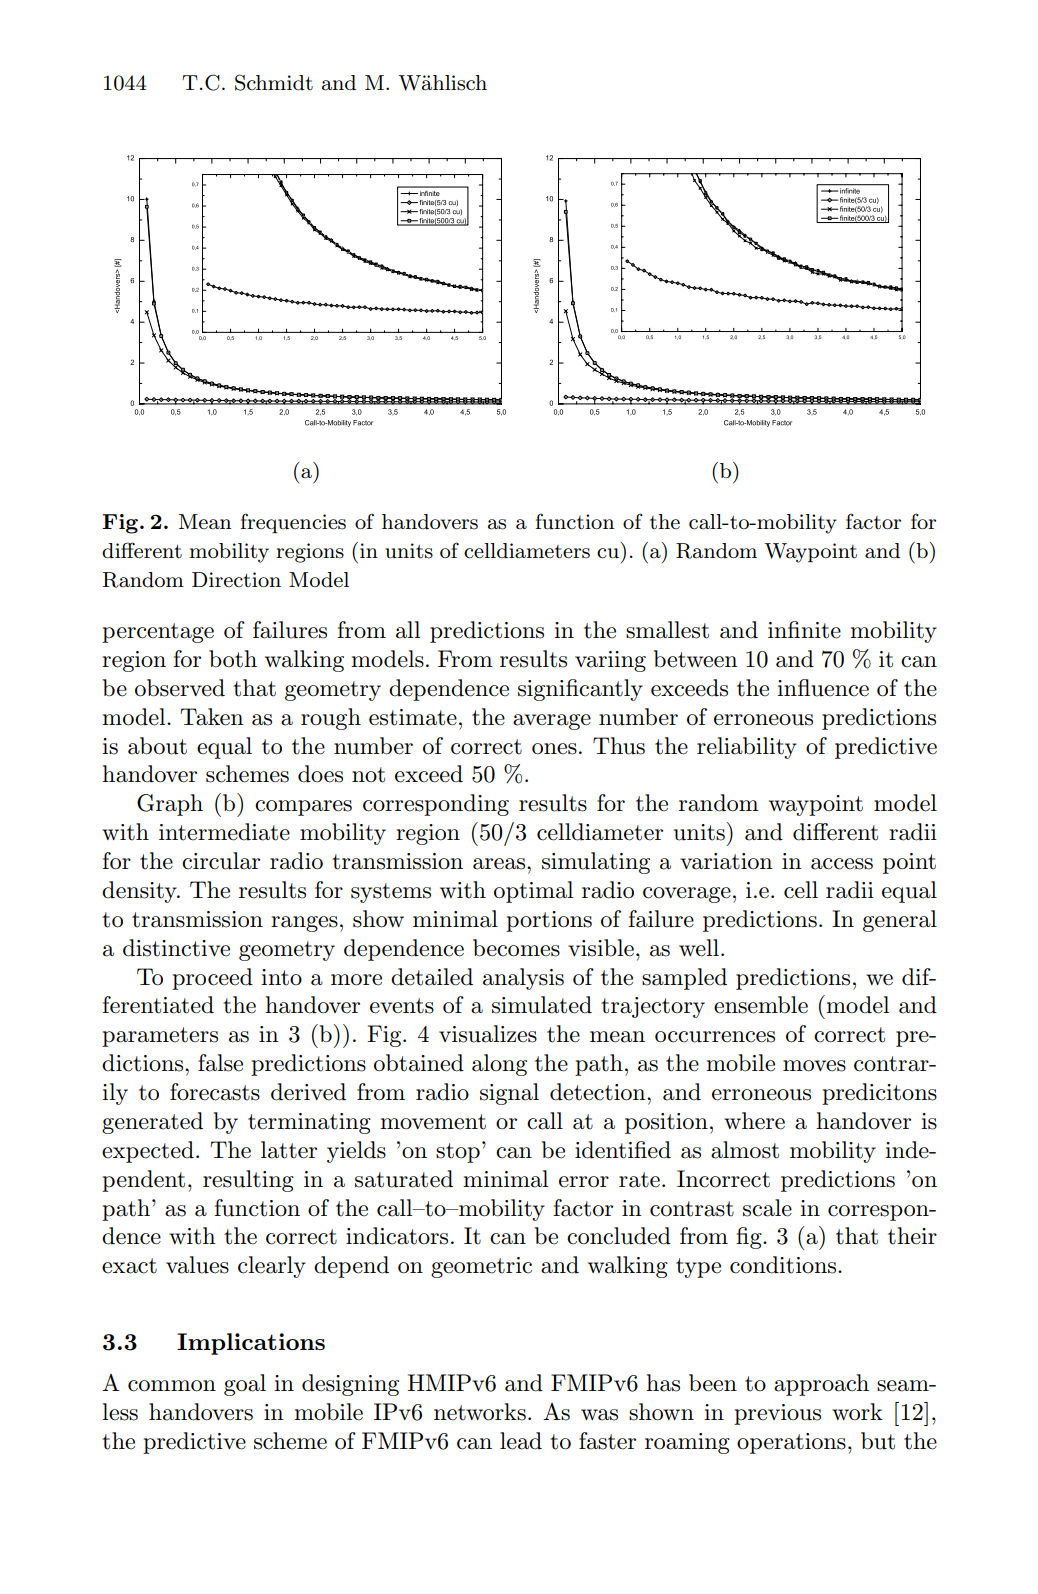 This page has width=1038, height=1594. Describe the element at coordinates (274, 82) in the page. I see `Schmidt` at that location.
